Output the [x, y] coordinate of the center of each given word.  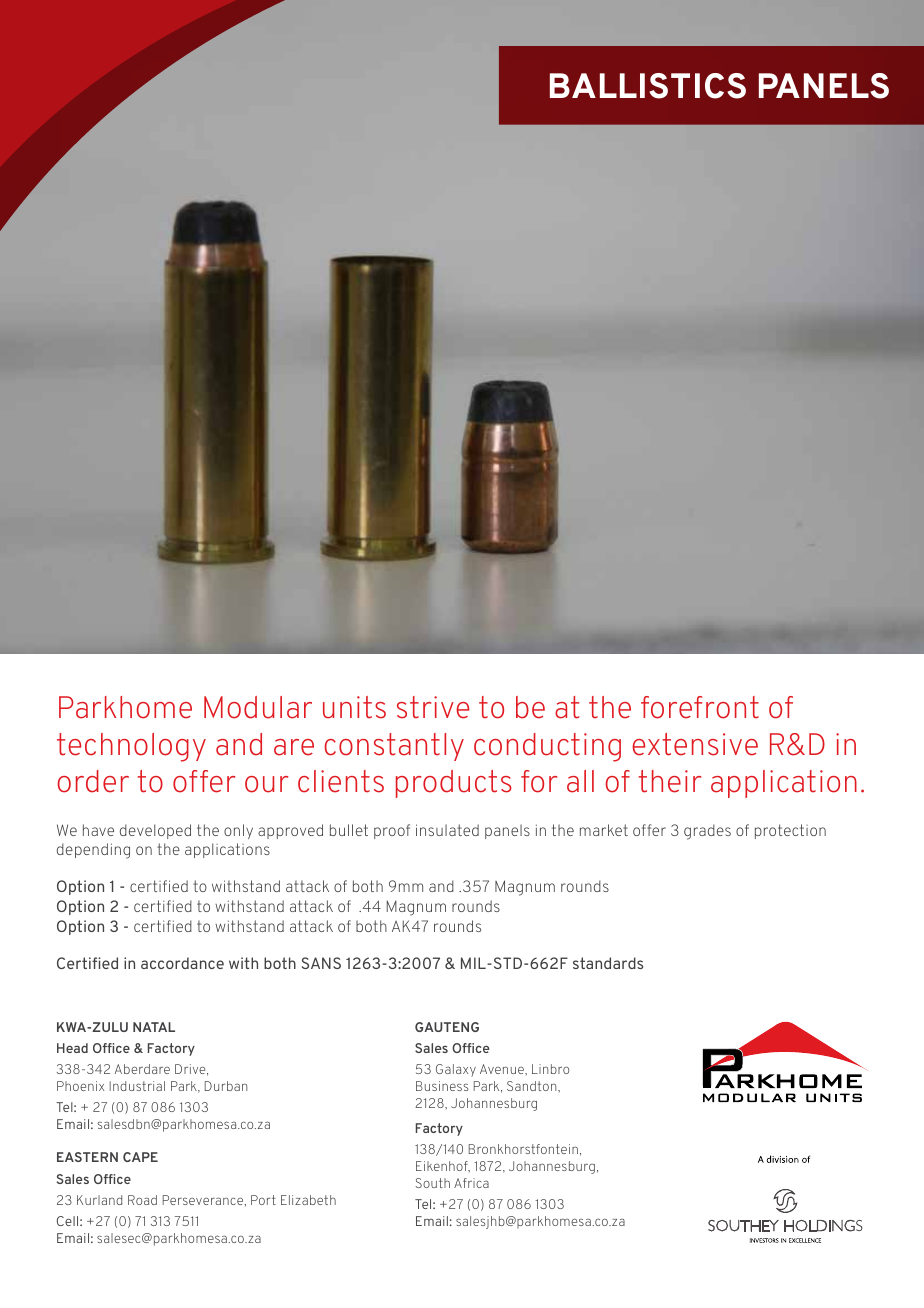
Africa [471, 1183]
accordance [182, 963]
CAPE [140, 1157]
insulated [447, 830]
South [432, 1183]
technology [131, 747]
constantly [394, 747]
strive [433, 707]
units [354, 707]
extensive [695, 744]
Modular [258, 707]
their [669, 781]
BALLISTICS [648, 86]
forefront [700, 707]
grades [707, 832]
